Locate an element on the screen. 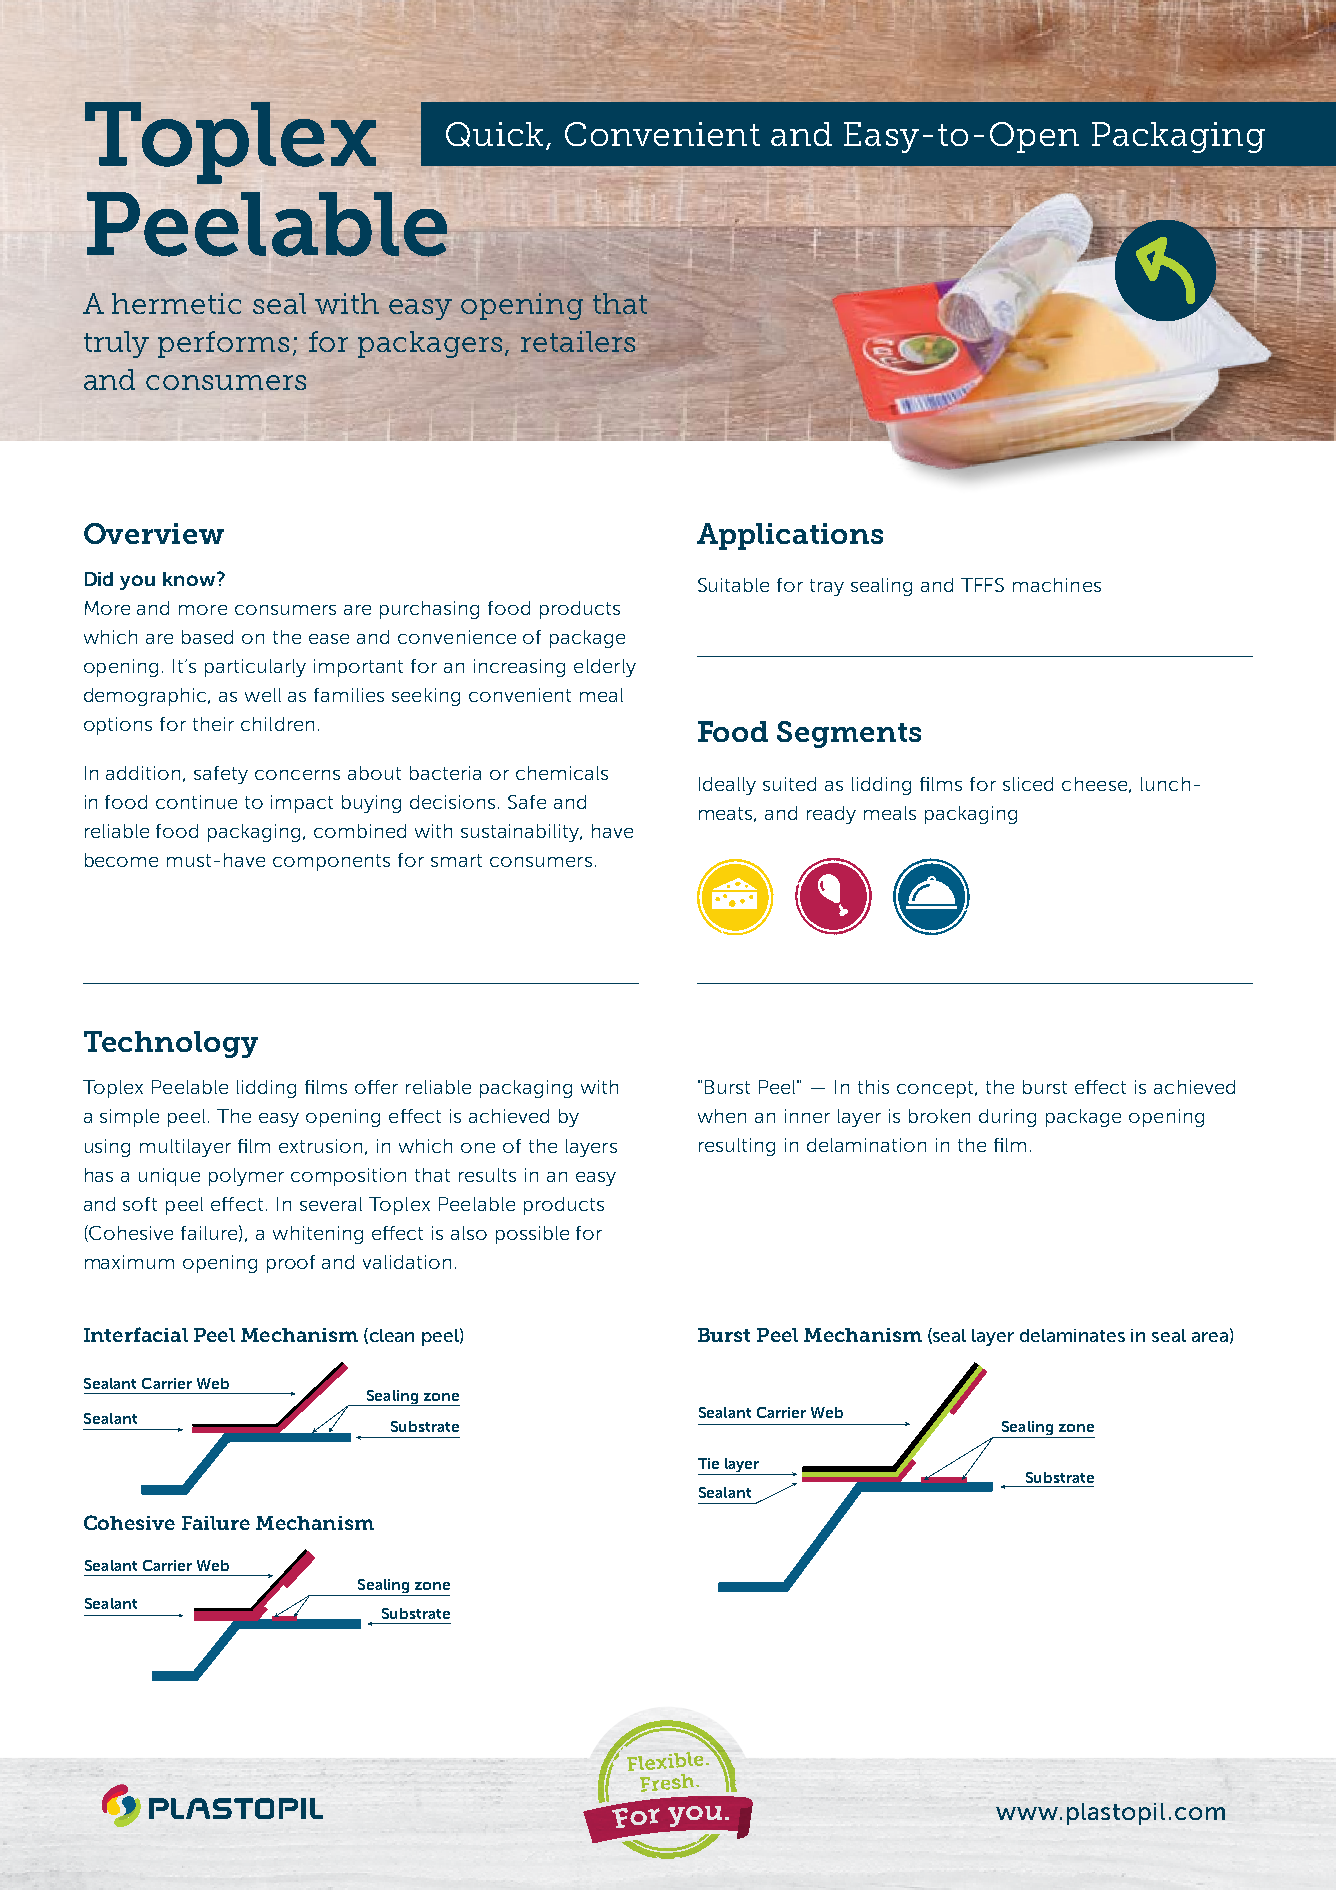 The image size is (1336, 1890). sustainability is located at coordinates (521, 833).
